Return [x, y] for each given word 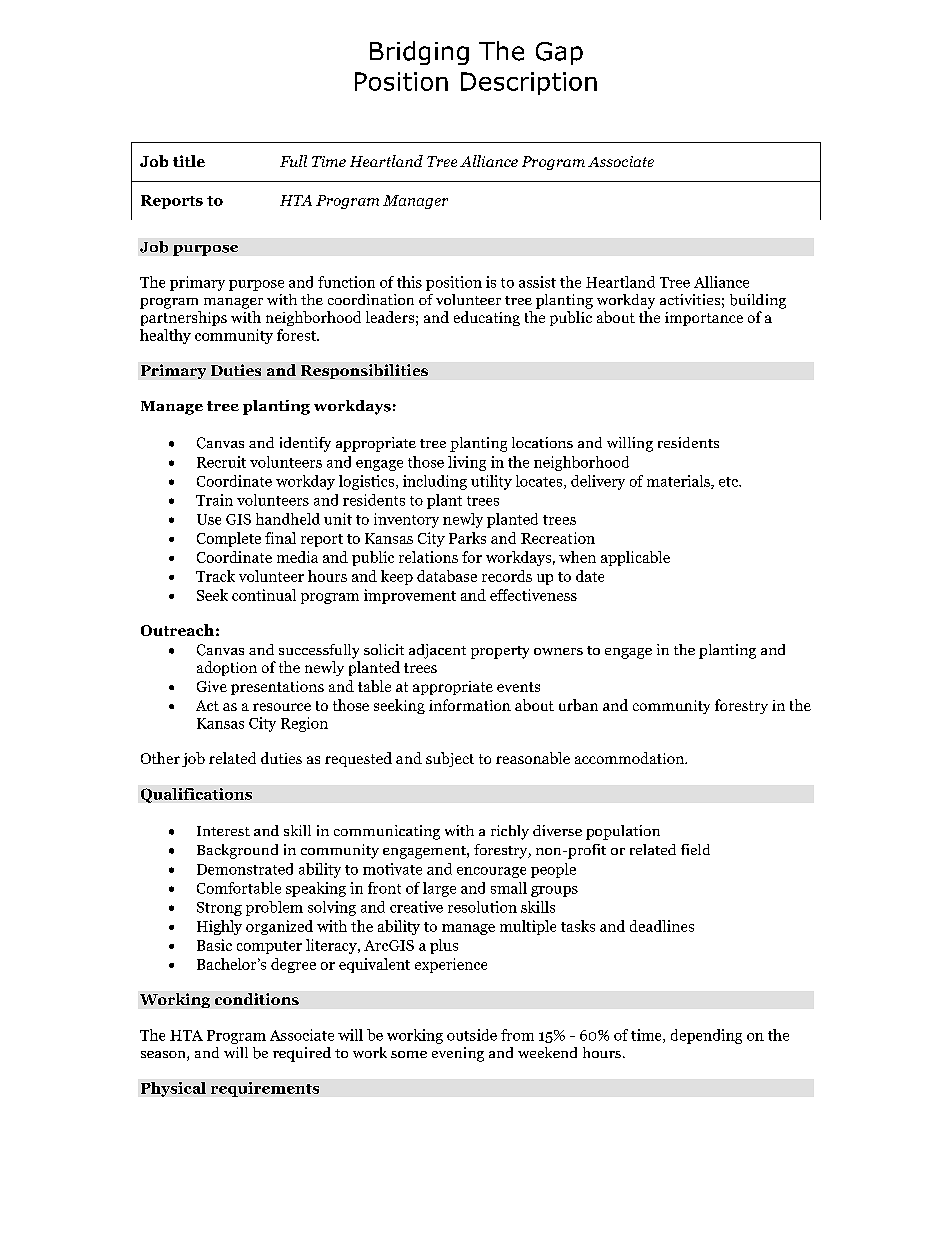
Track [215, 576]
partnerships [184, 318]
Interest [223, 831]
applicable [635, 558]
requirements [265, 1089]
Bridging [419, 53]
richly [510, 832]
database [447, 576]
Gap [559, 53]
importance [704, 319]
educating [487, 318]
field [695, 849]
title [189, 161]
